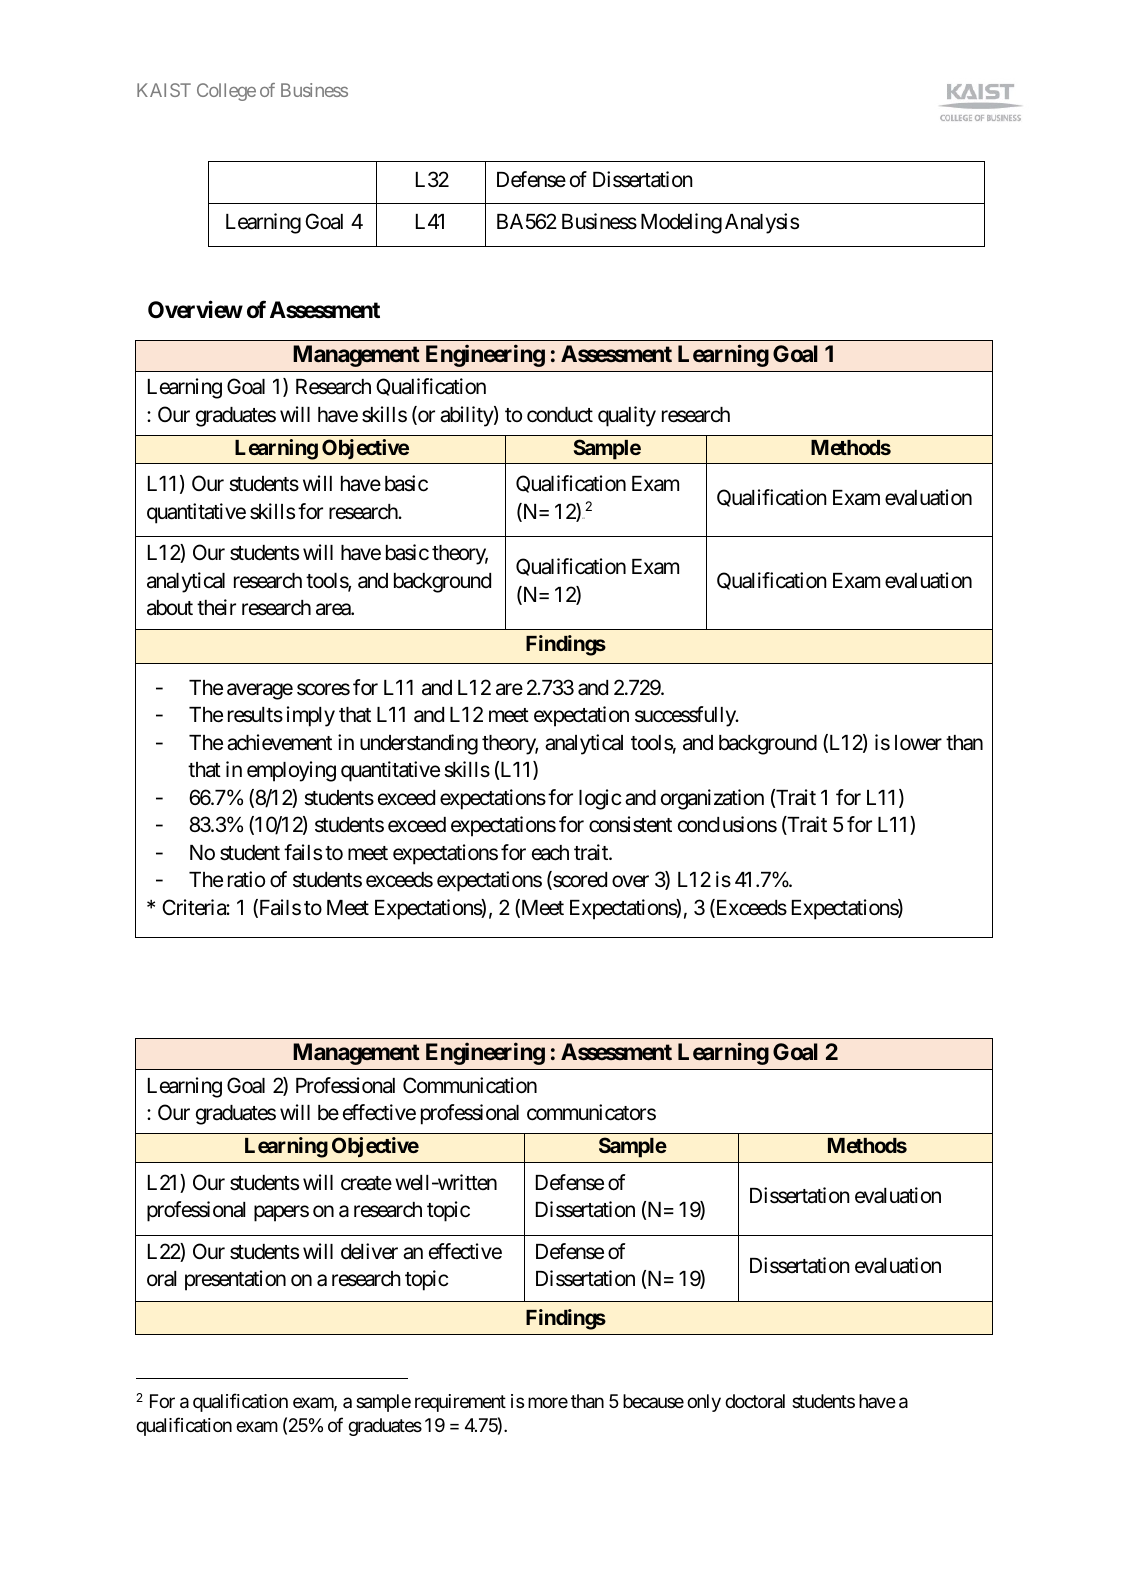 The image size is (1124, 1590). Describe the element at coordinates (291, 771) in the image. I see `employing` at that location.
